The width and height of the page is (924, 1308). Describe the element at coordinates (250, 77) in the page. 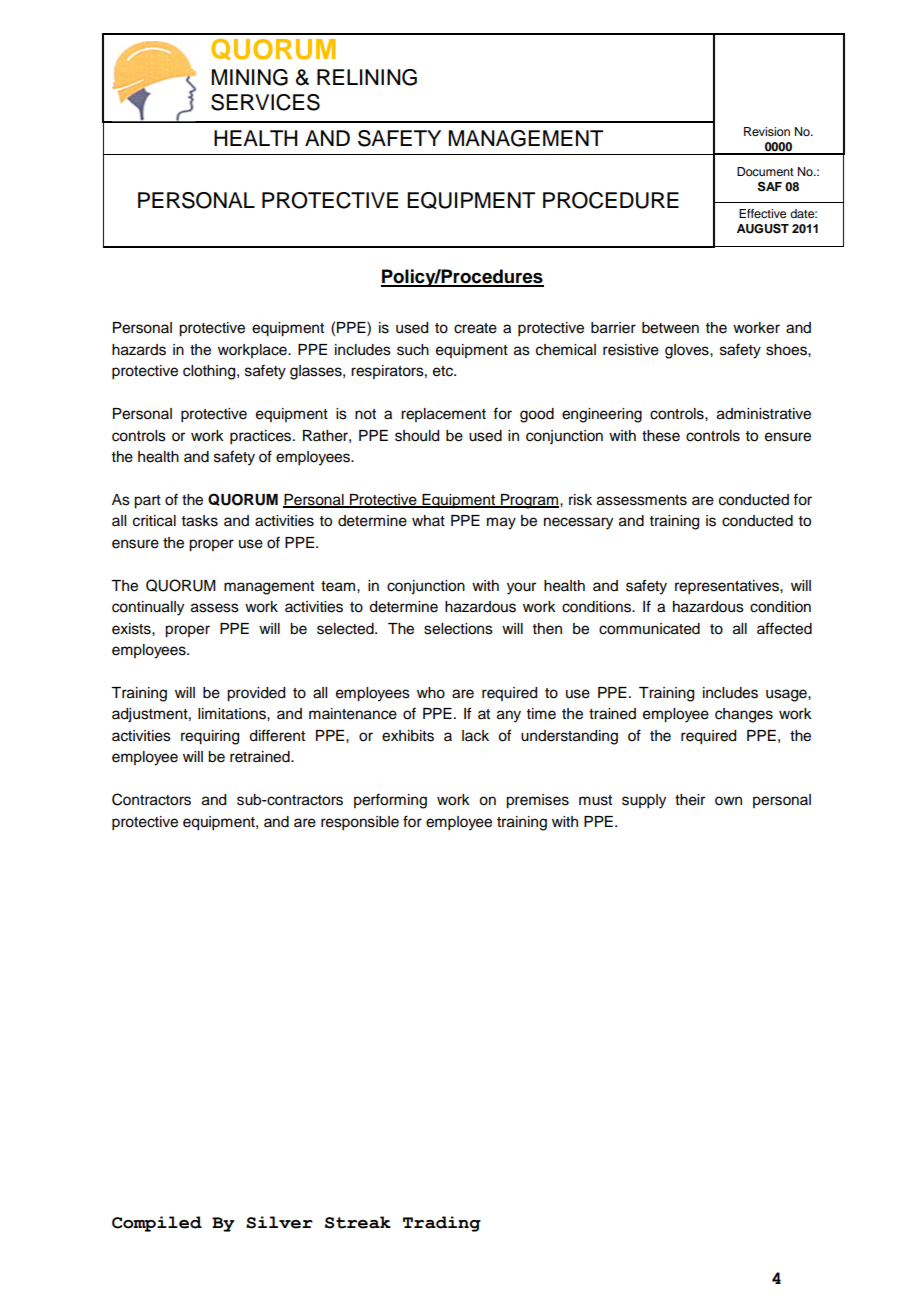

I see `MINING` at that location.
